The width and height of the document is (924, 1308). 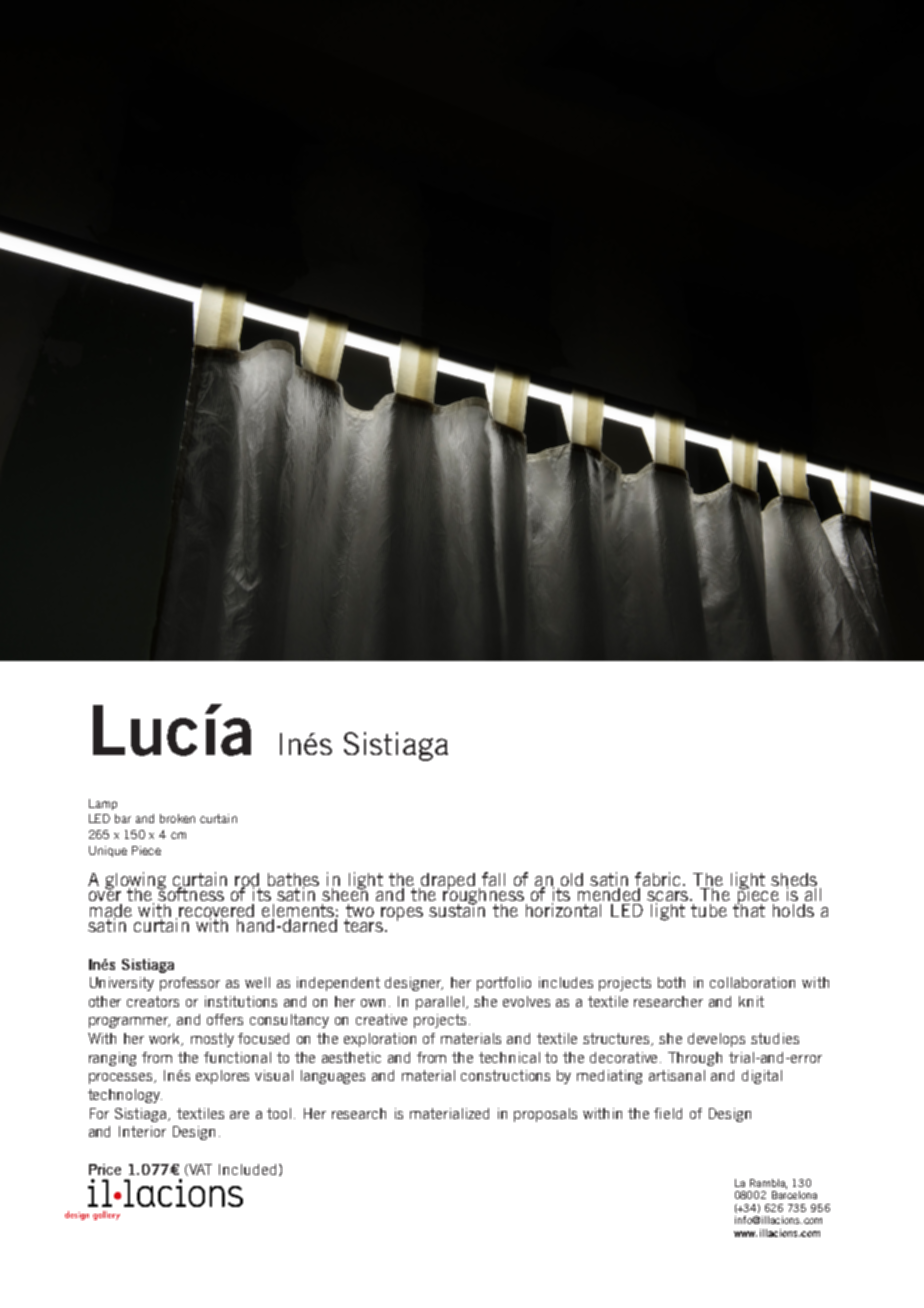 What do you see at coordinates (695, 1059) in the document?
I see `Through` at bounding box center [695, 1059].
